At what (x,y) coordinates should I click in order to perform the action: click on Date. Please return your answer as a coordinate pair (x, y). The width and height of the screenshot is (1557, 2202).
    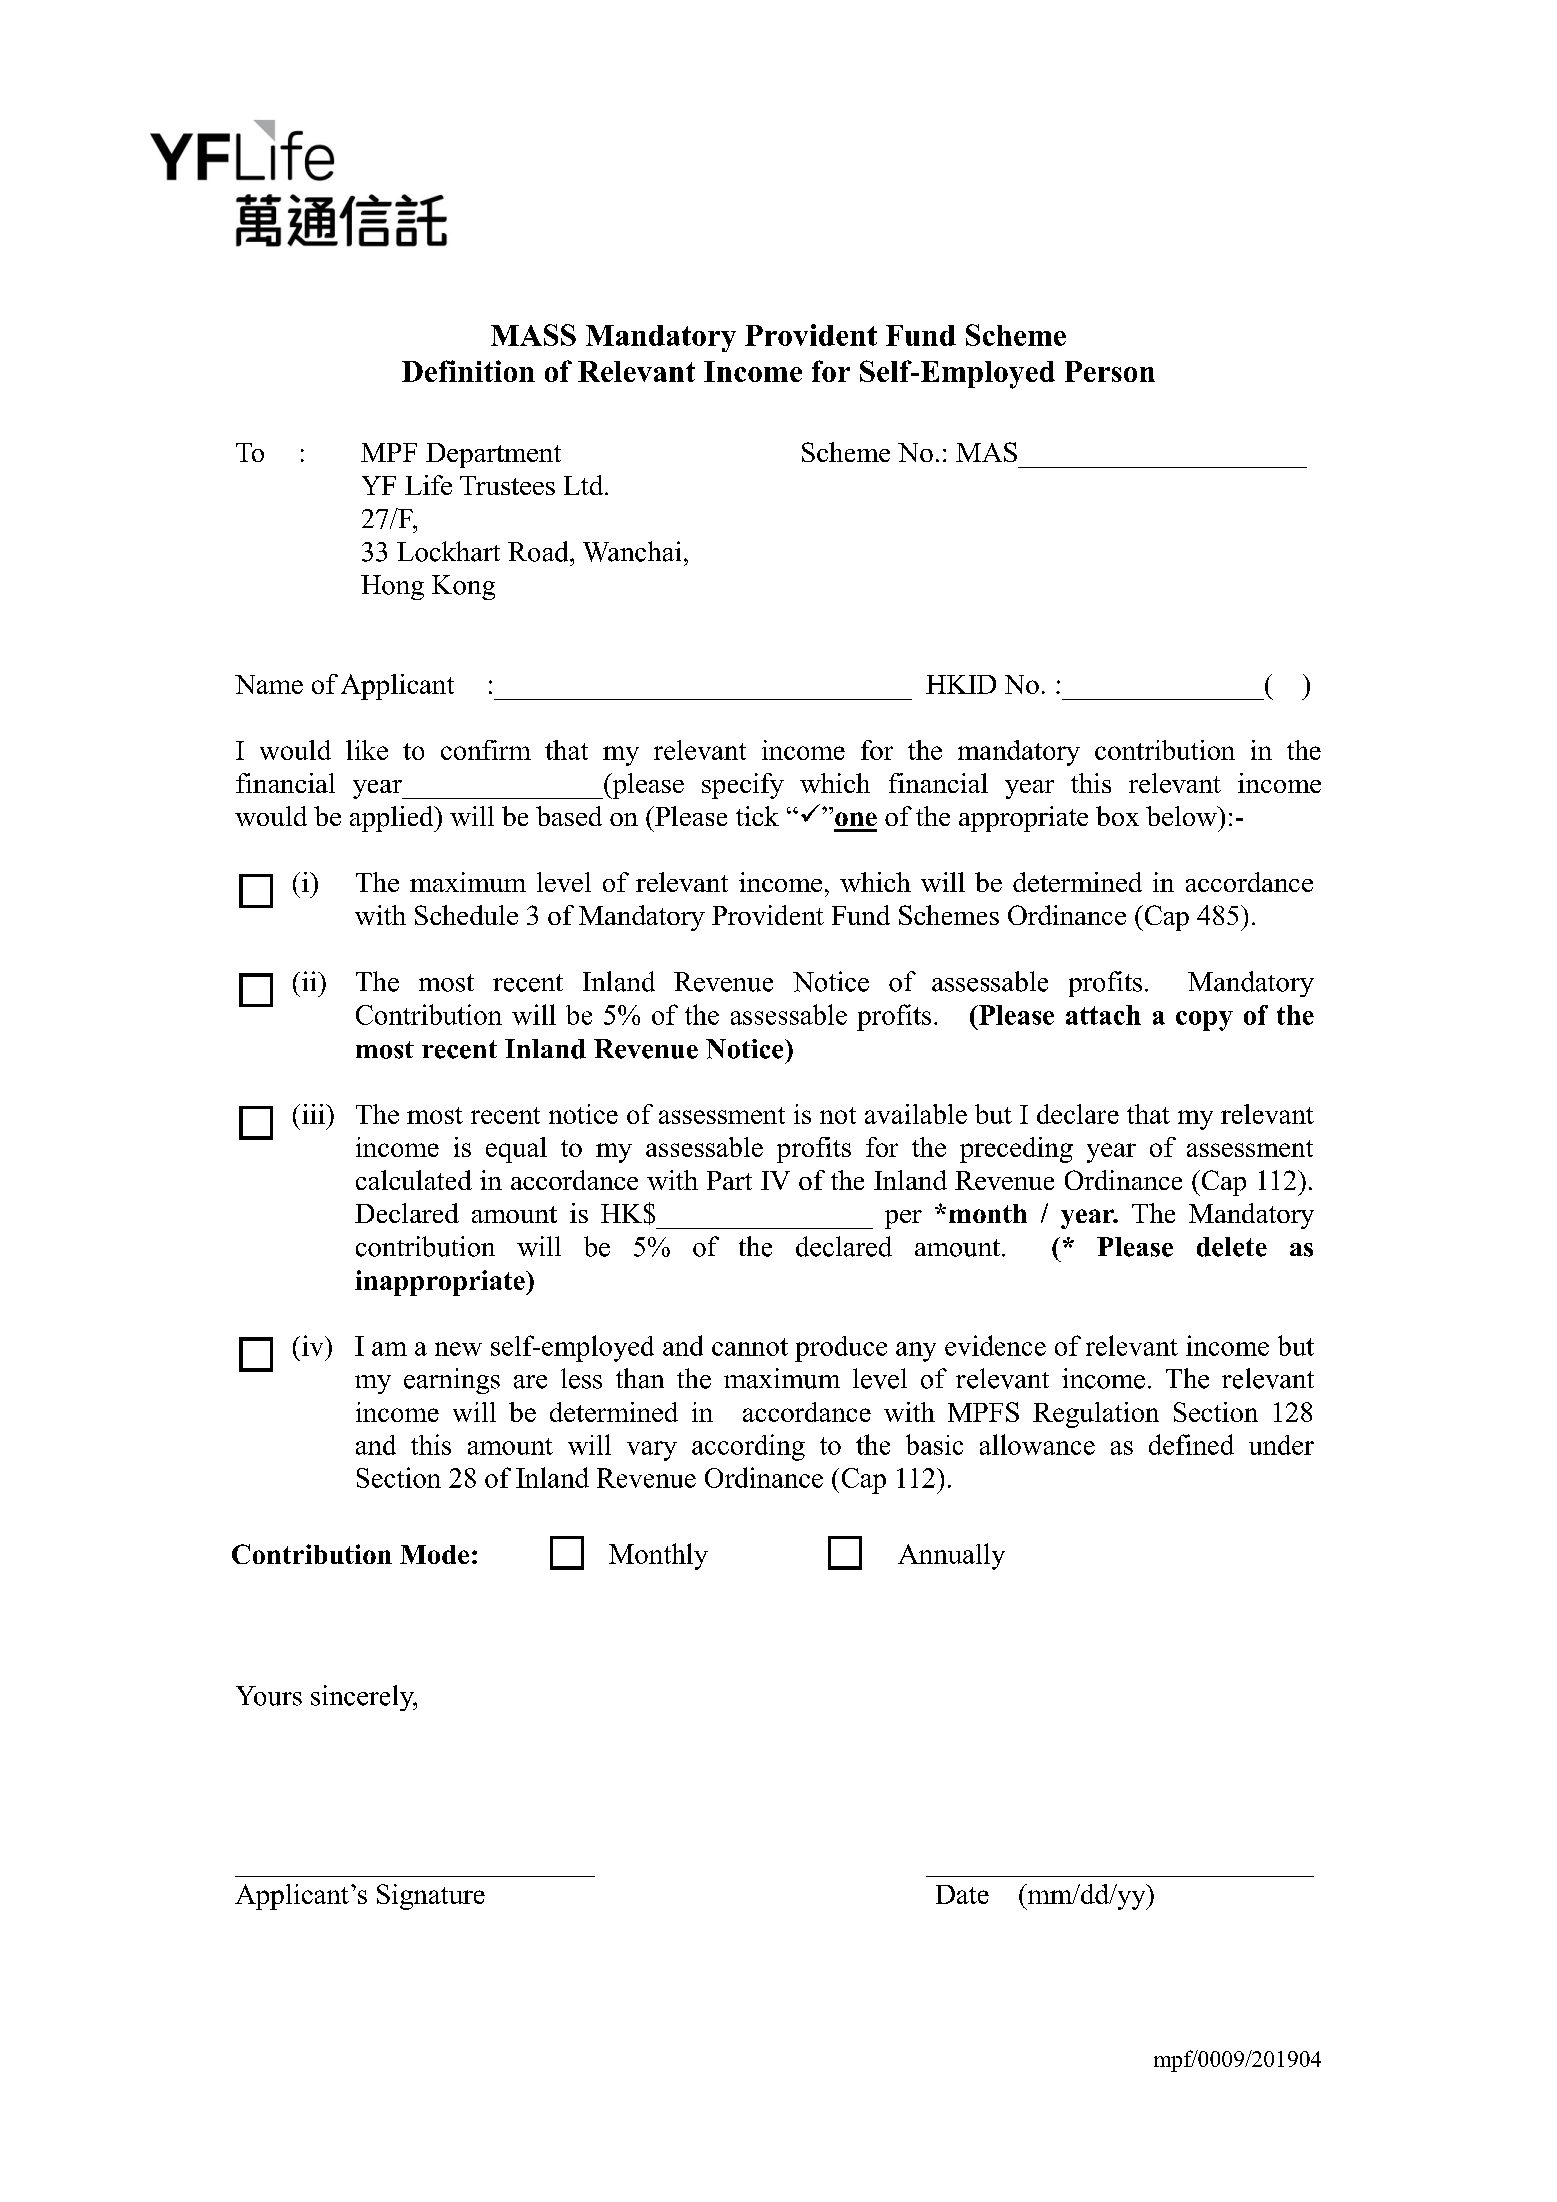
    Looking at the image, I should click on (962, 1894).
